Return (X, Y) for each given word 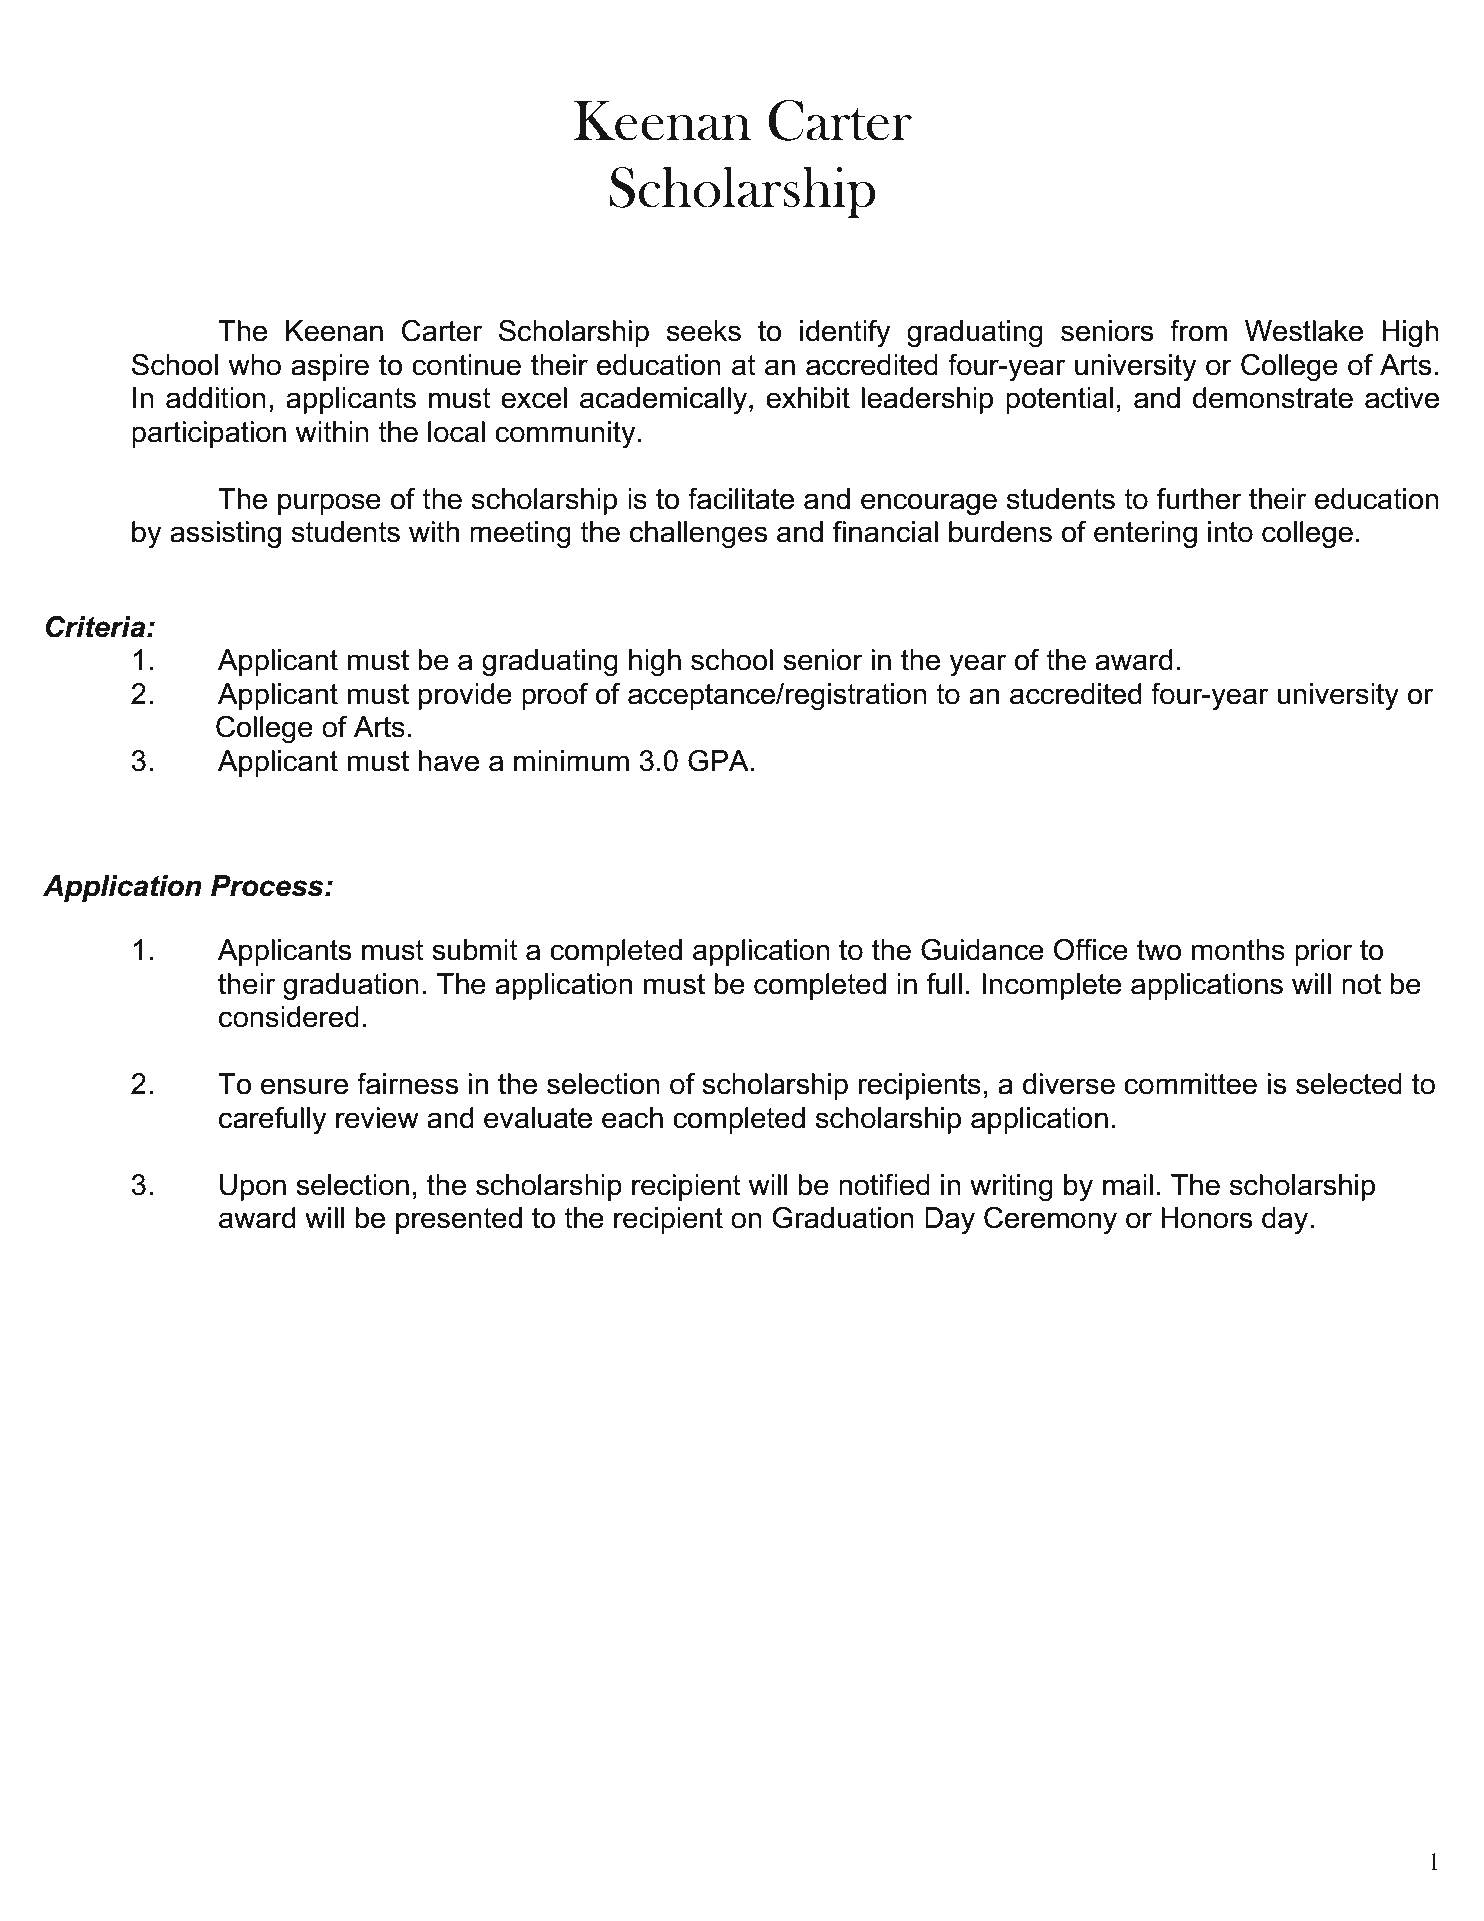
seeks (704, 331)
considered (289, 1017)
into (1230, 532)
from (1198, 331)
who (254, 365)
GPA (718, 761)
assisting (225, 534)
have (448, 761)
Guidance (982, 950)
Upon (253, 1187)
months (1238, 950)
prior (1323, 952)
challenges (699, 534)
